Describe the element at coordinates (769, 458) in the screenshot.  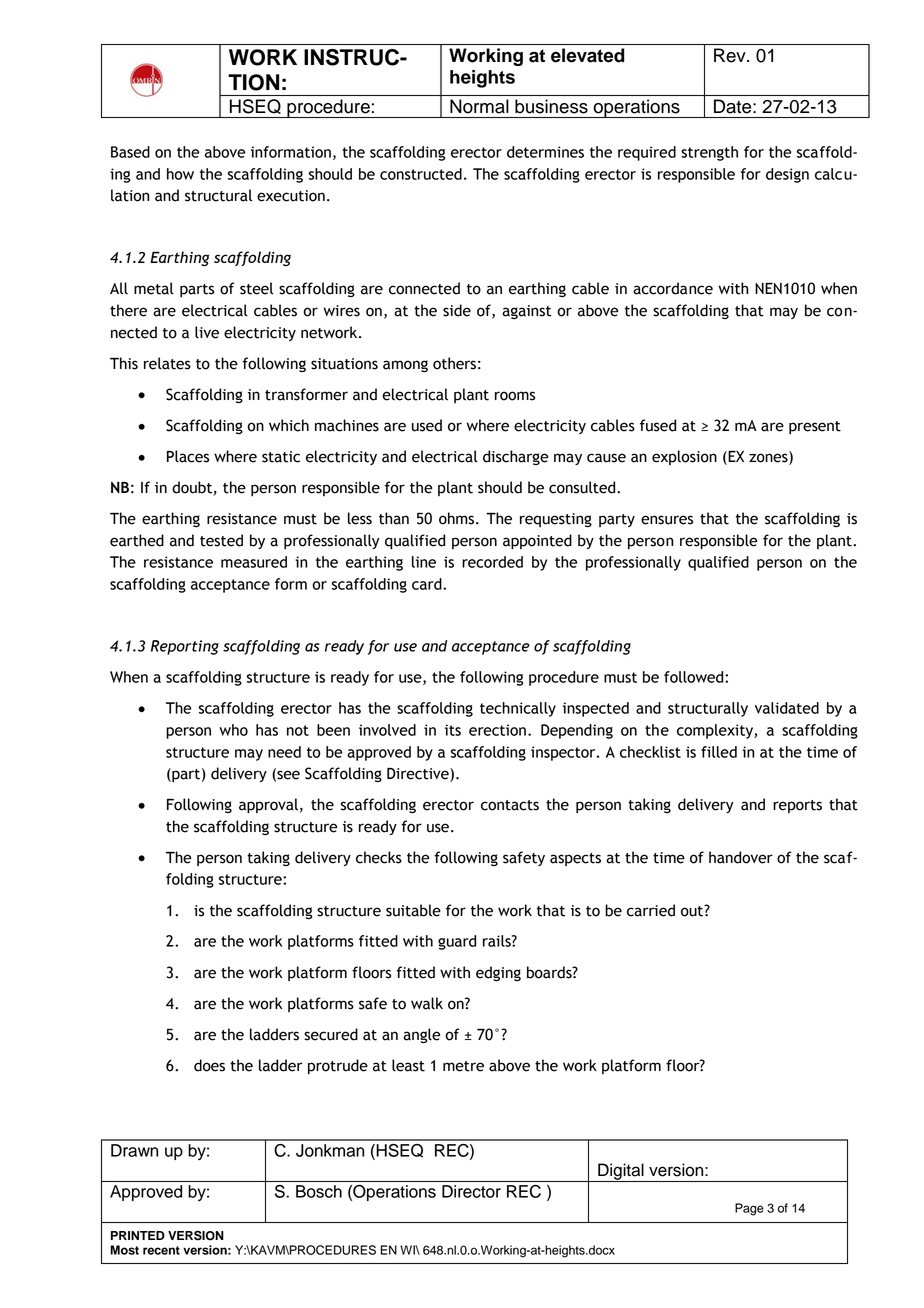
I see `zones` at that location.
